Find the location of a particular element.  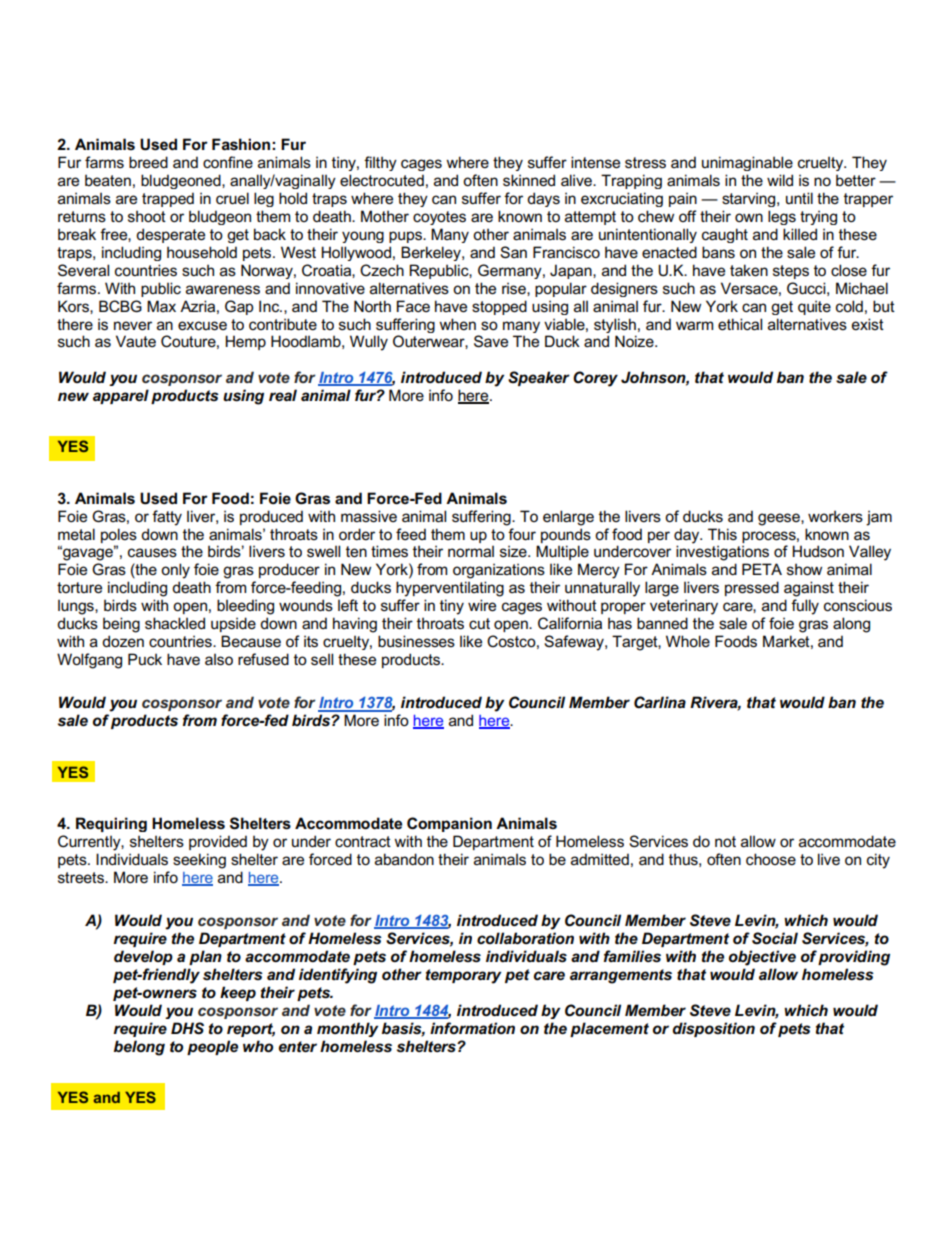

Puck is located at coordinates (145, 659).
